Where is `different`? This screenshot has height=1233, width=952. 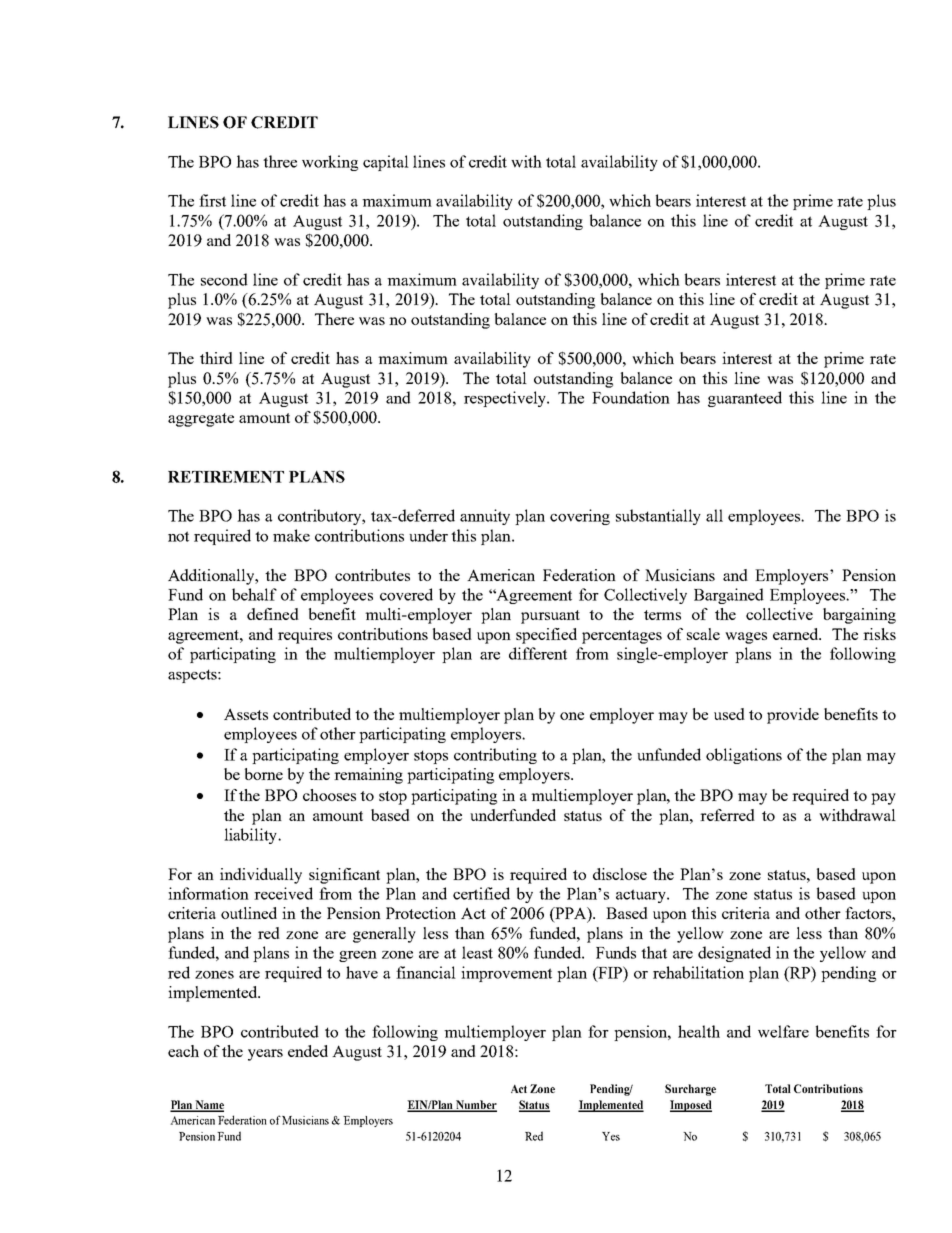 different is located at coordinates (538, 653).
